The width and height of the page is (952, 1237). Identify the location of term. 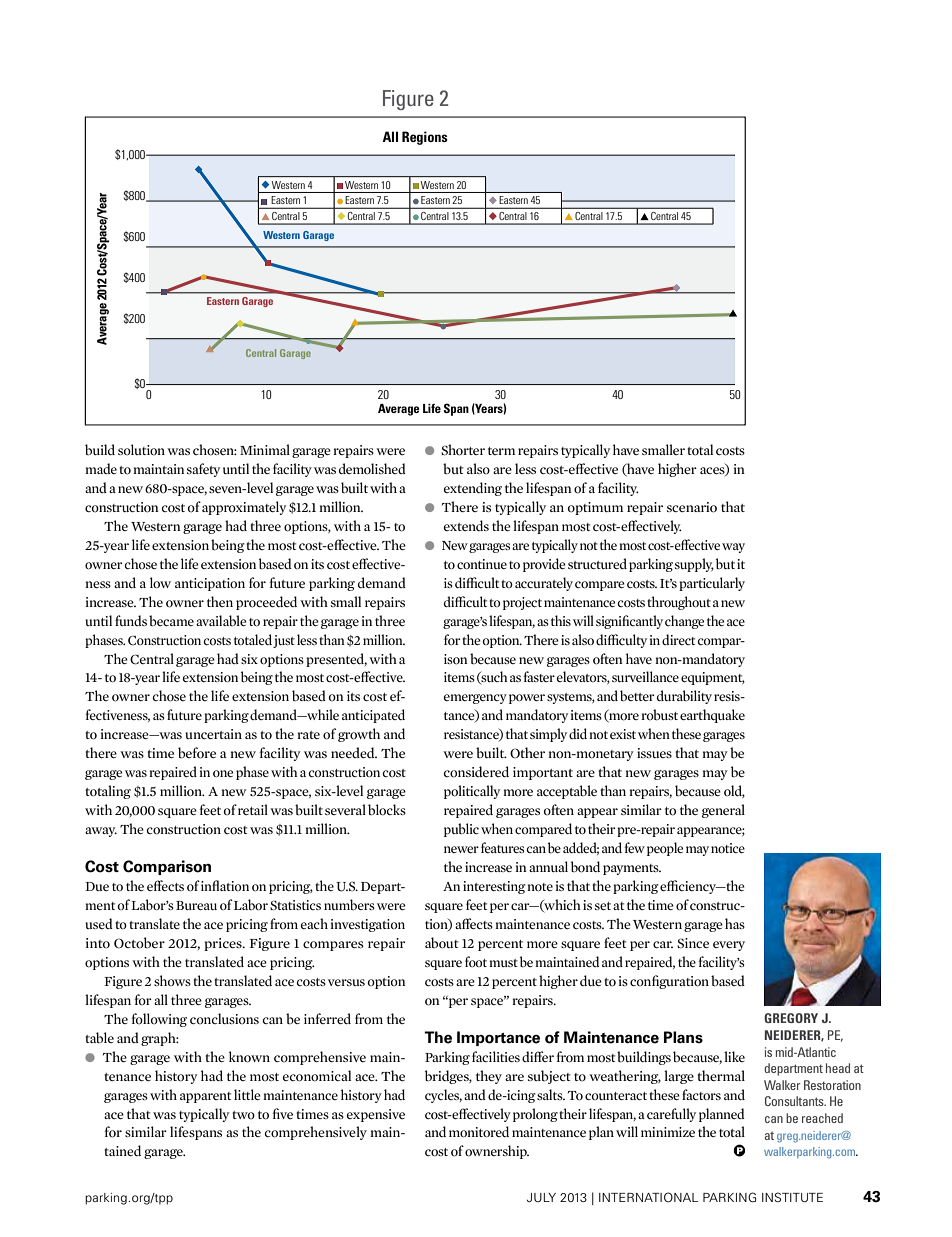
(501, 451).
